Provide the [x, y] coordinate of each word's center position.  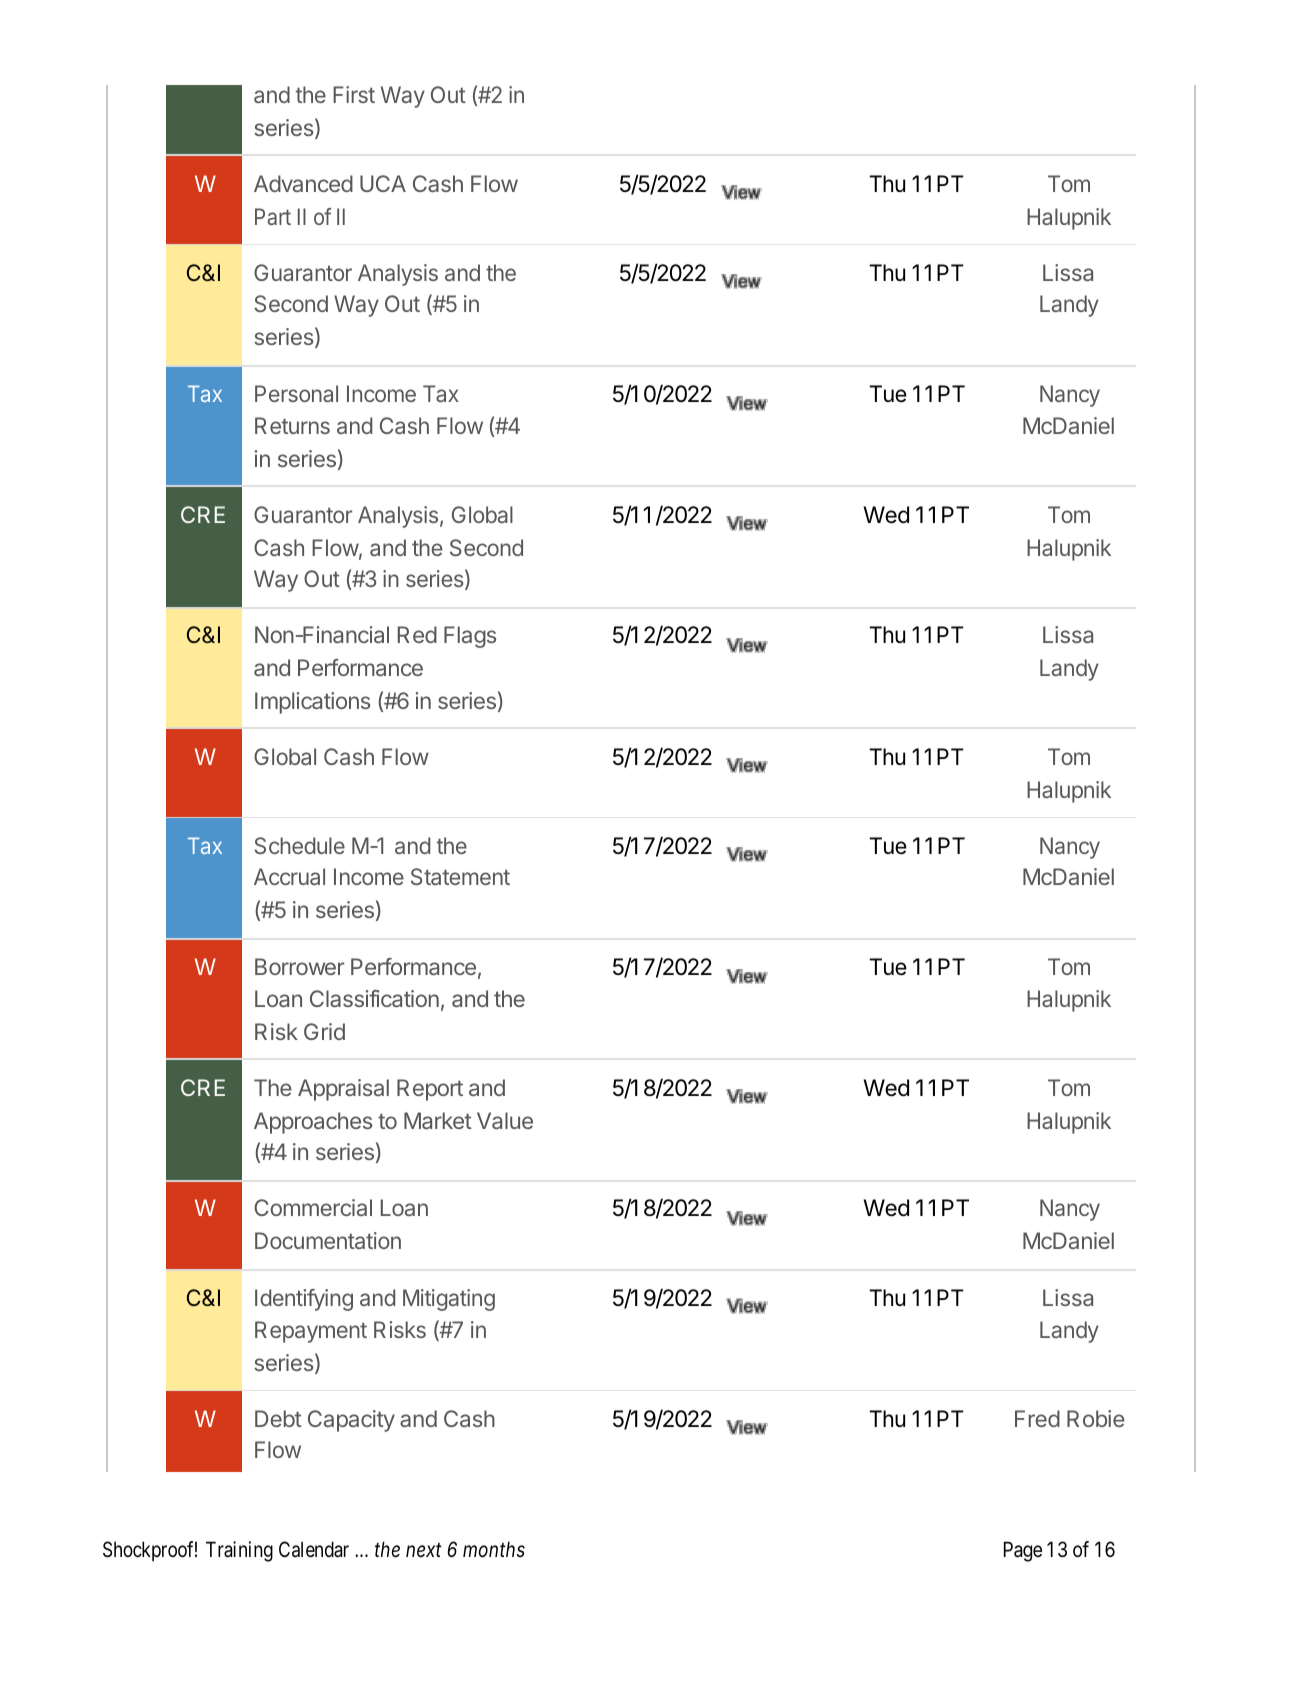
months [494, 1549]
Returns [292, 425]
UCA [383, 183]
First [354, 94]
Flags [470, 637]
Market [438, 1120]
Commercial [313, 1207]
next [423, 1550]
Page [1023, 1552]
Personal [296, 393]
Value [505, 1120]
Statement [460, 876]
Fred [1037, 1418]
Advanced [303, 183]
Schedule [299, 845]
